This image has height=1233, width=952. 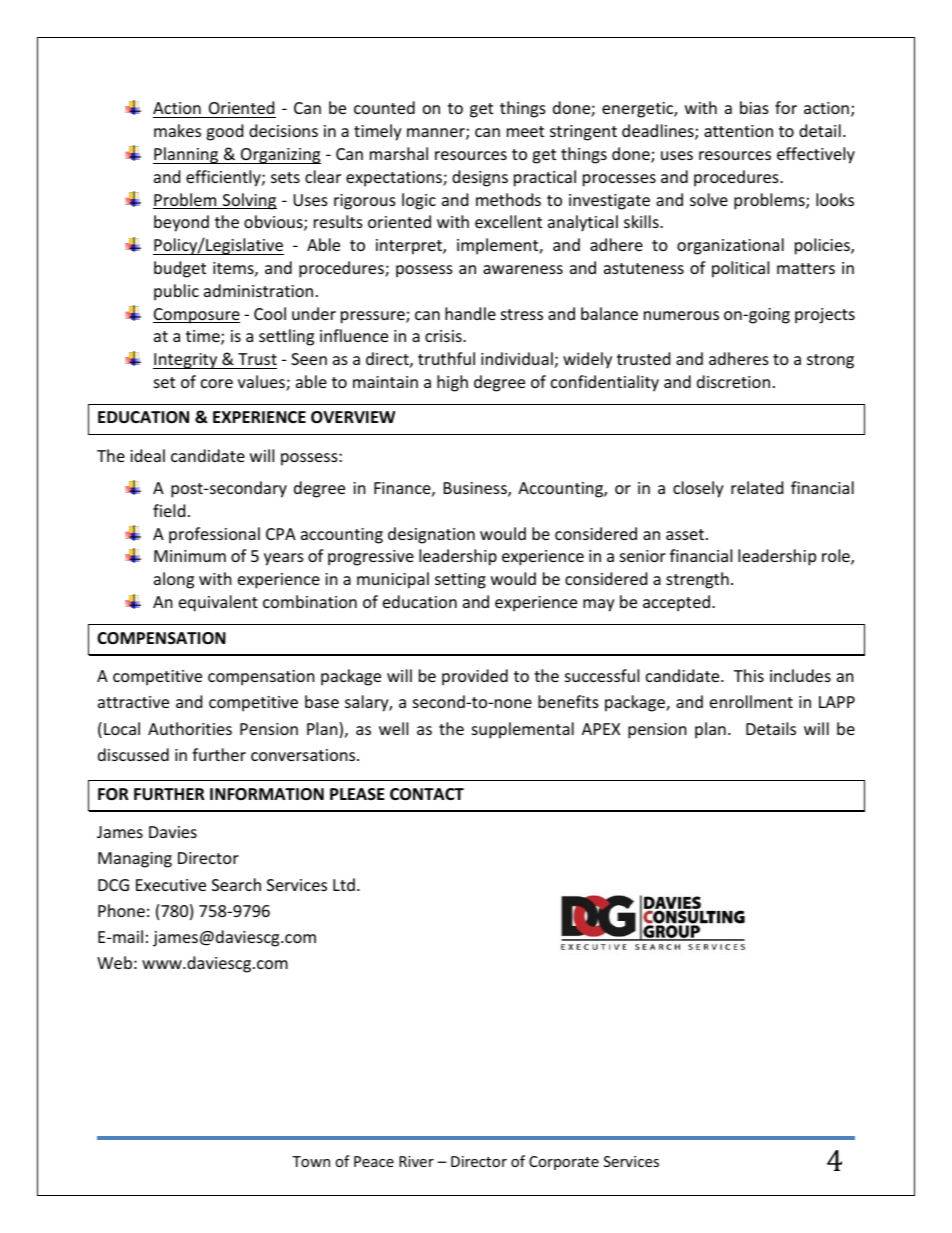 What do you see at coordinates (738, 131) in the image?
I see `attention` at bounding box center [738, 131].
